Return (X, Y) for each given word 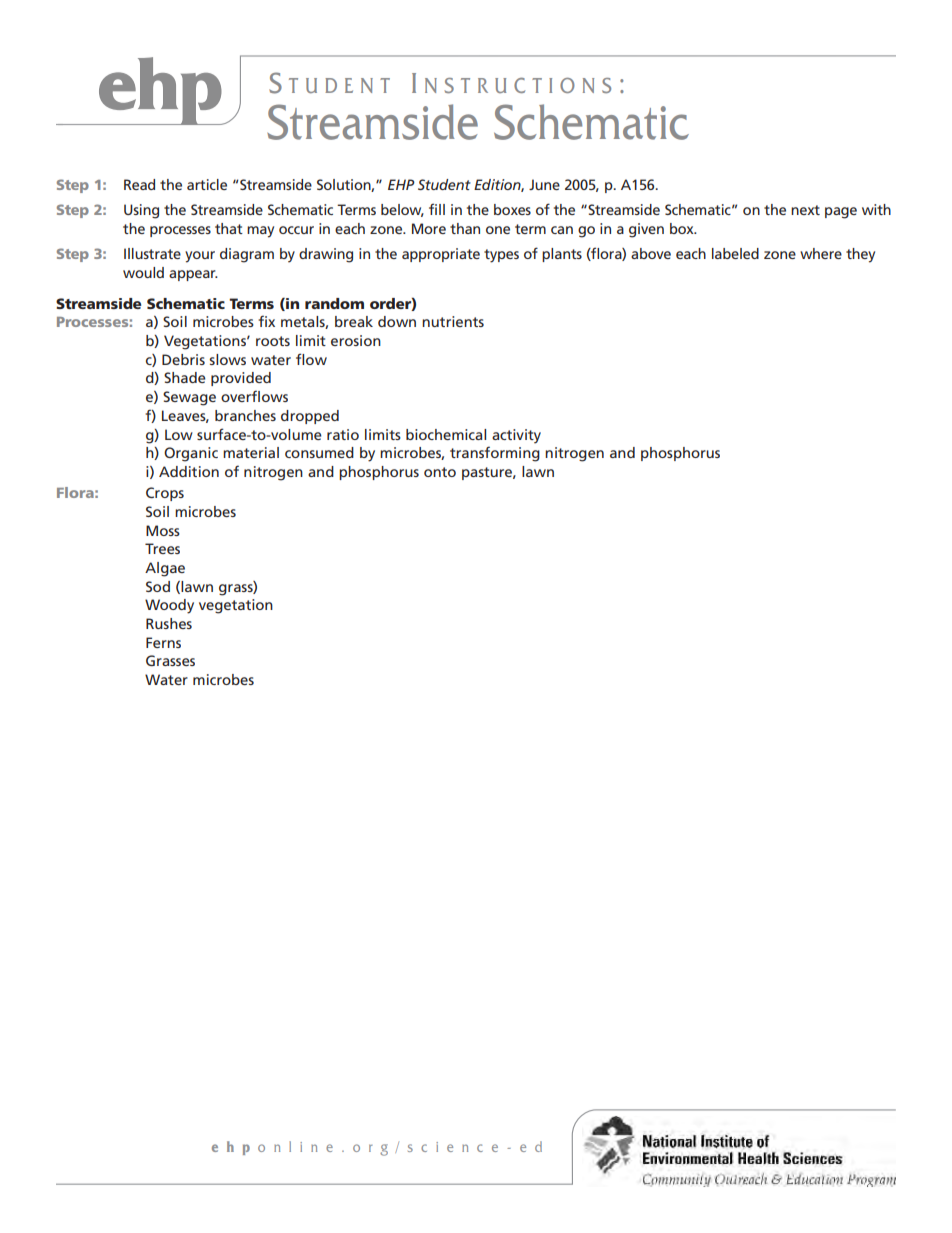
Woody (169, 606)
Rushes (169, 623)
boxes (512, 209)
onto (440, 472)
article (207, 184)
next (805, 210)
